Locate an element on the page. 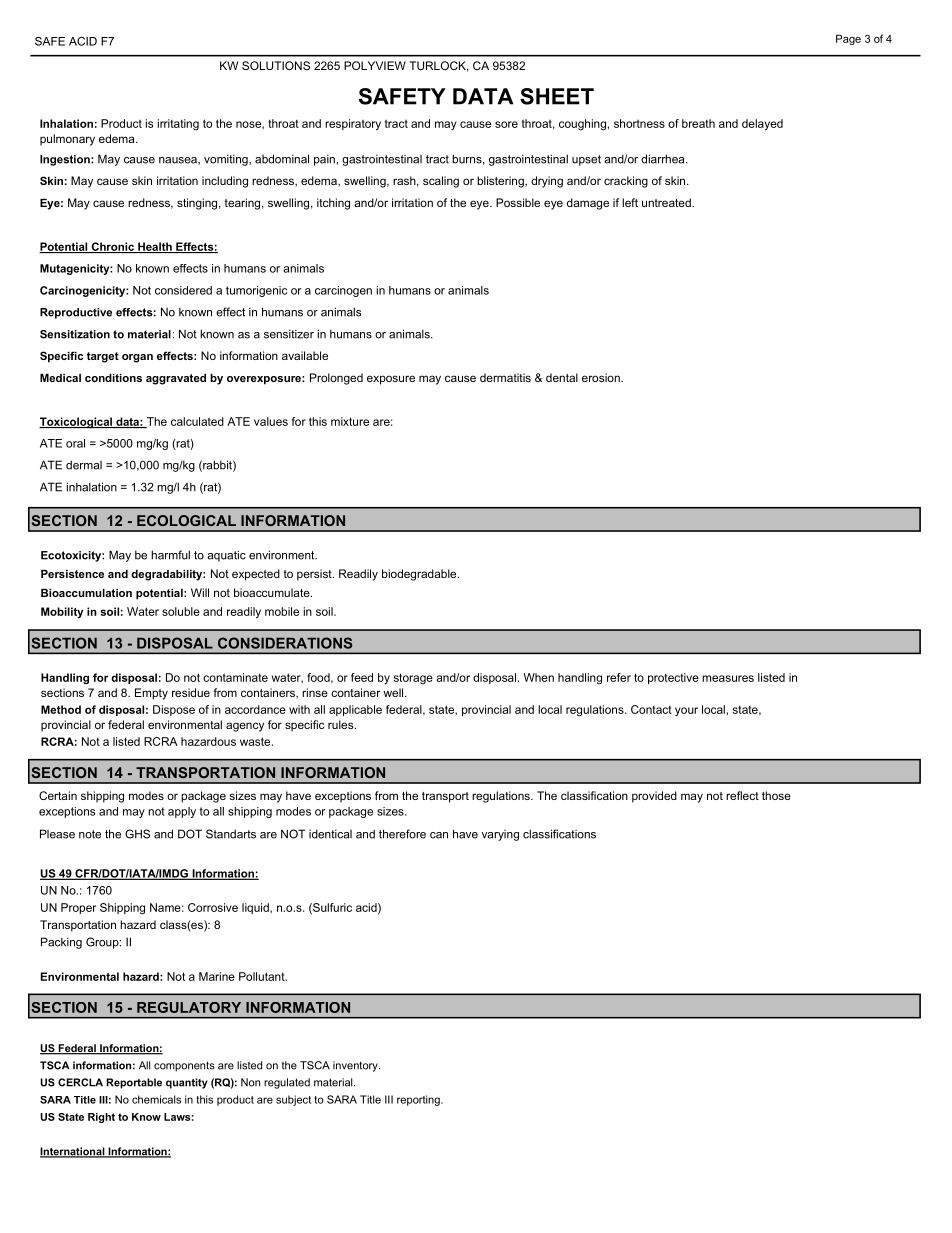 This image has width=952, height=1233. sore is located at coordinates (506, 124).
